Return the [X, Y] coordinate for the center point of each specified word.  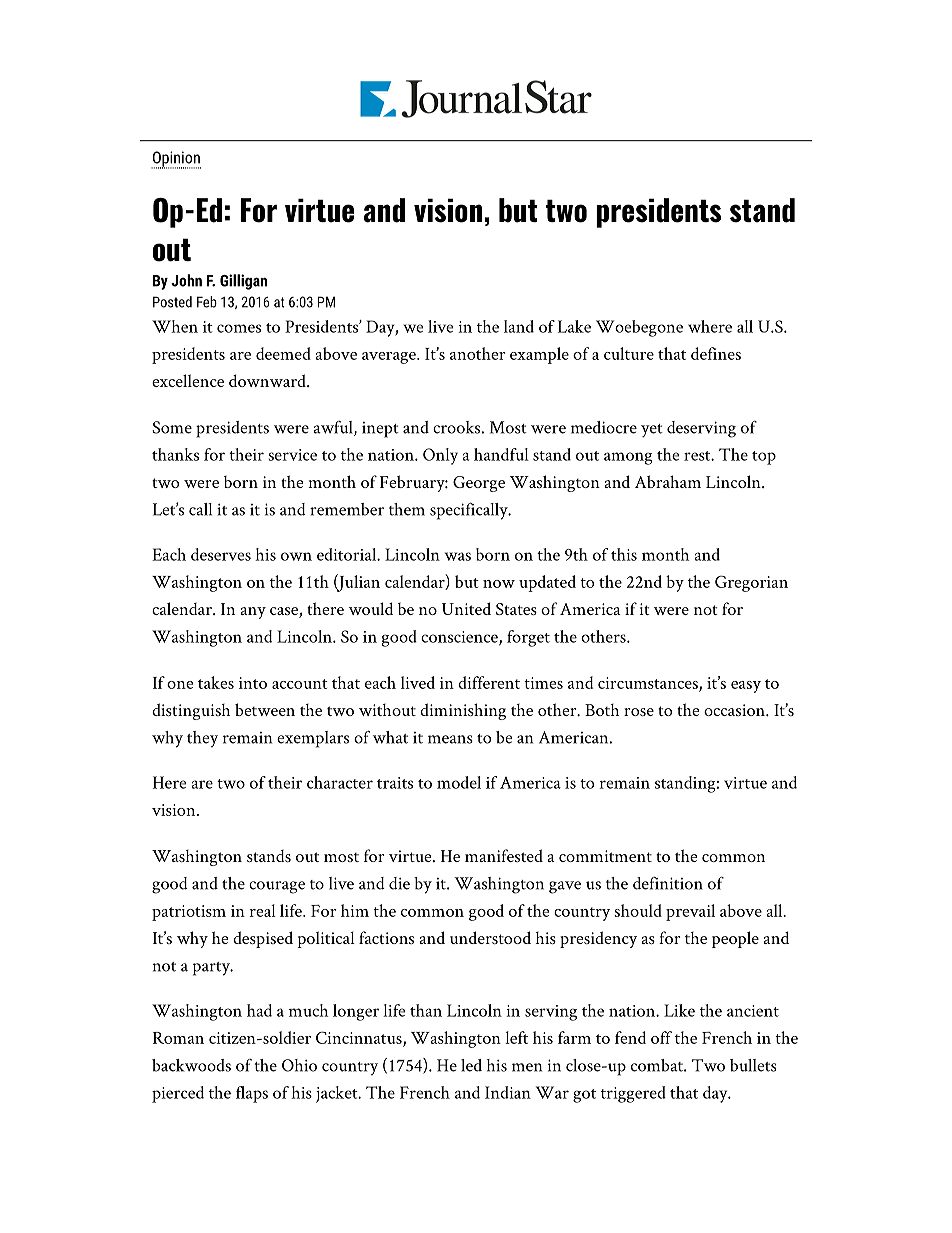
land [519, 326]
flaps [252, 1094]
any [253, 613]
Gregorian [751, 583]
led [471, 1065]
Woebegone [639, 328]
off [661, 1037]
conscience [460, 638]
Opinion [176, 160]
